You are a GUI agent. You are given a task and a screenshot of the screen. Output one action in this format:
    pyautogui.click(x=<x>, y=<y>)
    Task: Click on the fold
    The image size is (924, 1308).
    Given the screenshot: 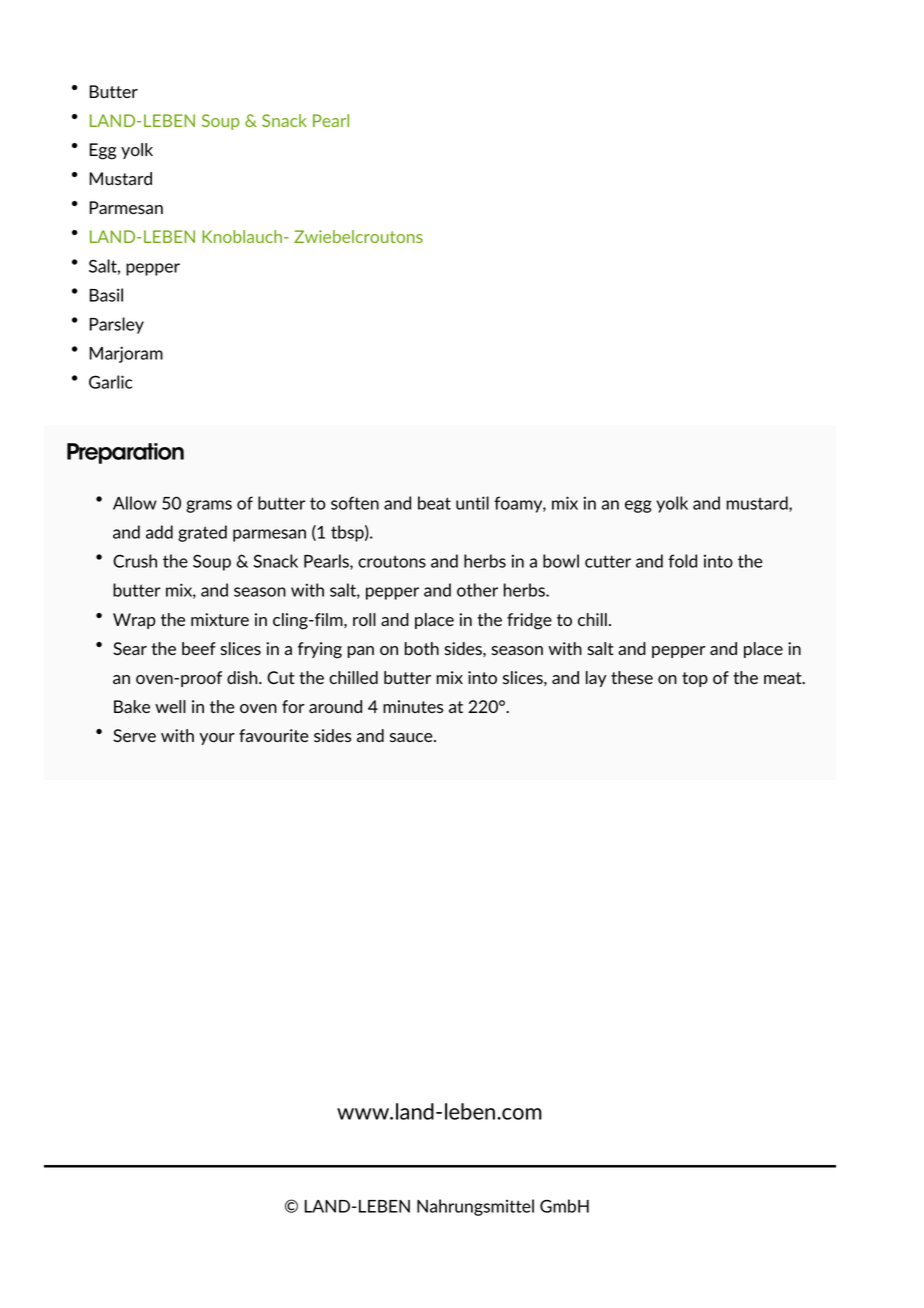 What is the action you would take?
    pyautogui.click(x=682, y=561)
